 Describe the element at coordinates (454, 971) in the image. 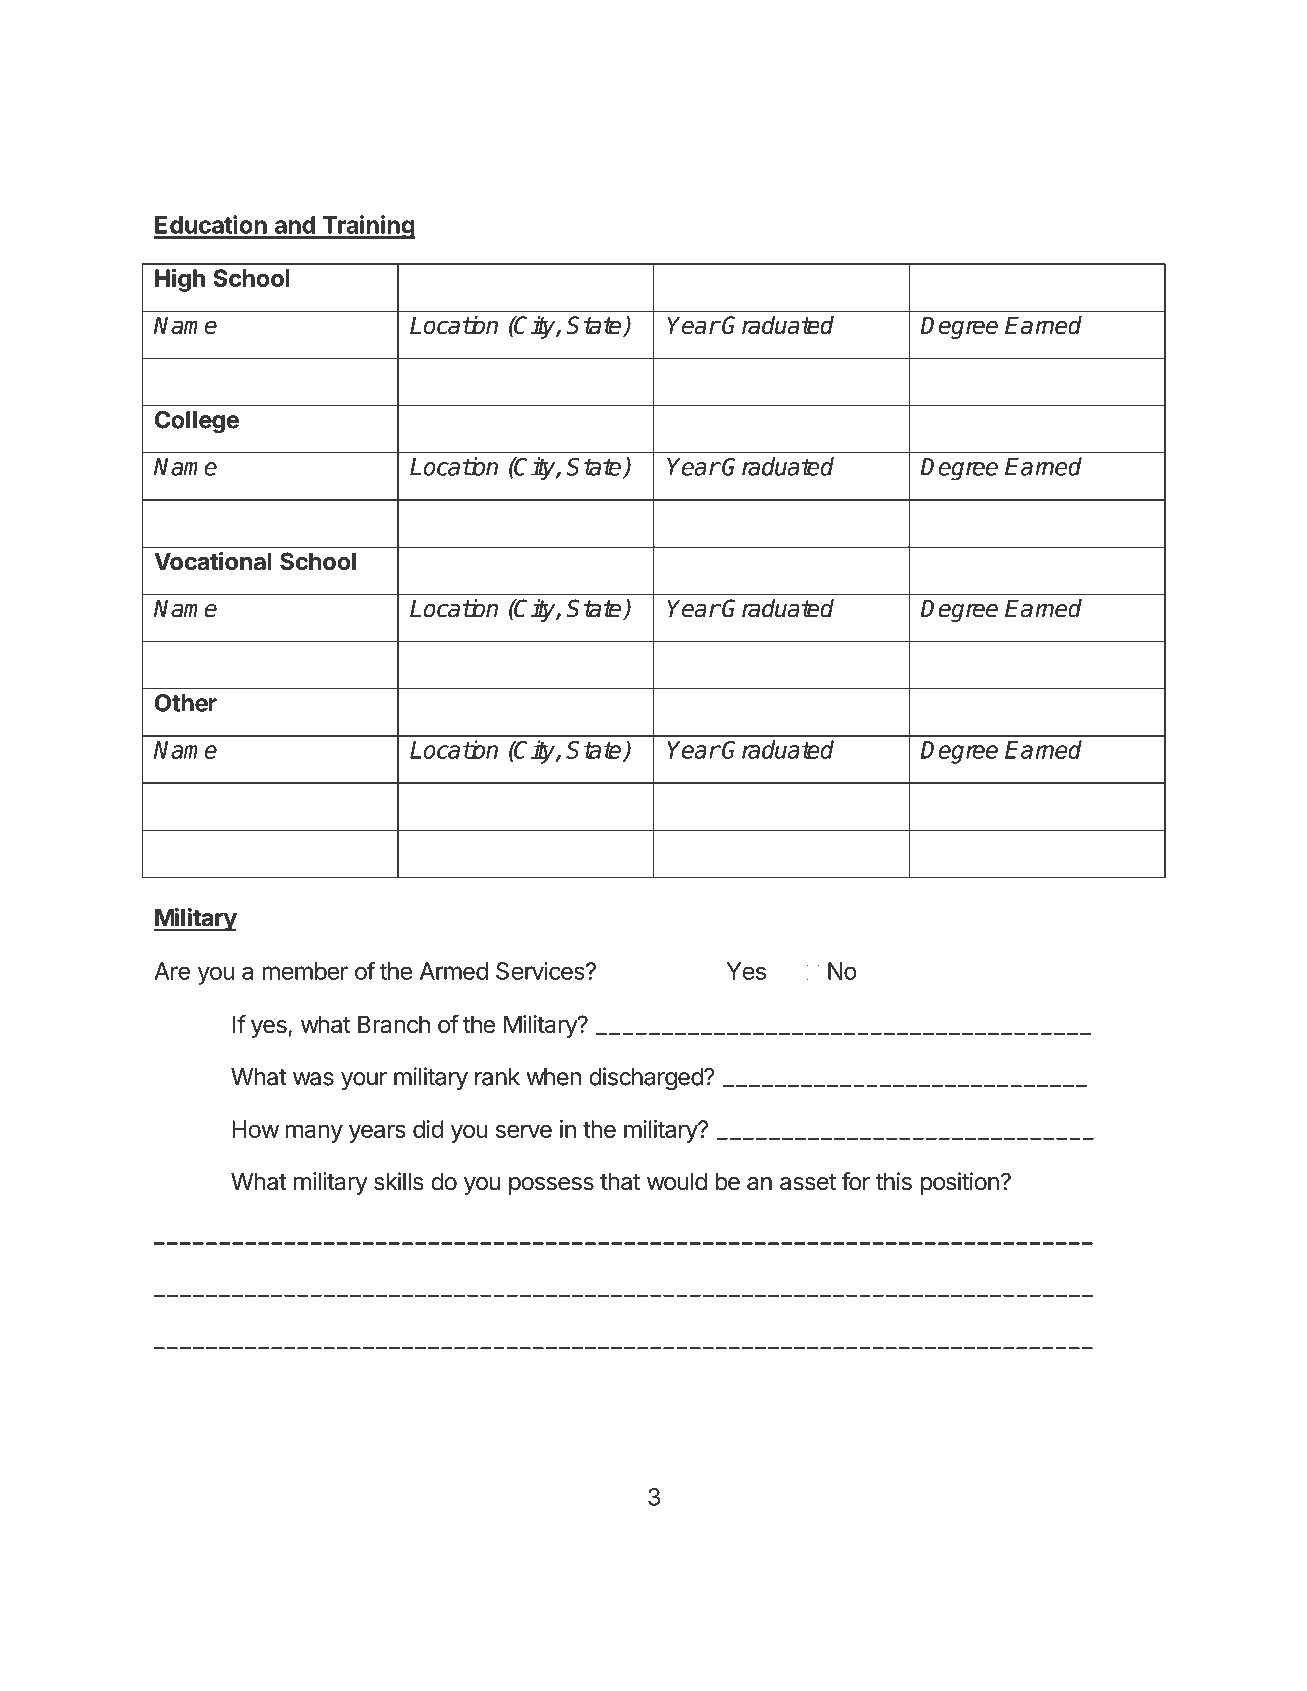

I see `Armed` at that location.
